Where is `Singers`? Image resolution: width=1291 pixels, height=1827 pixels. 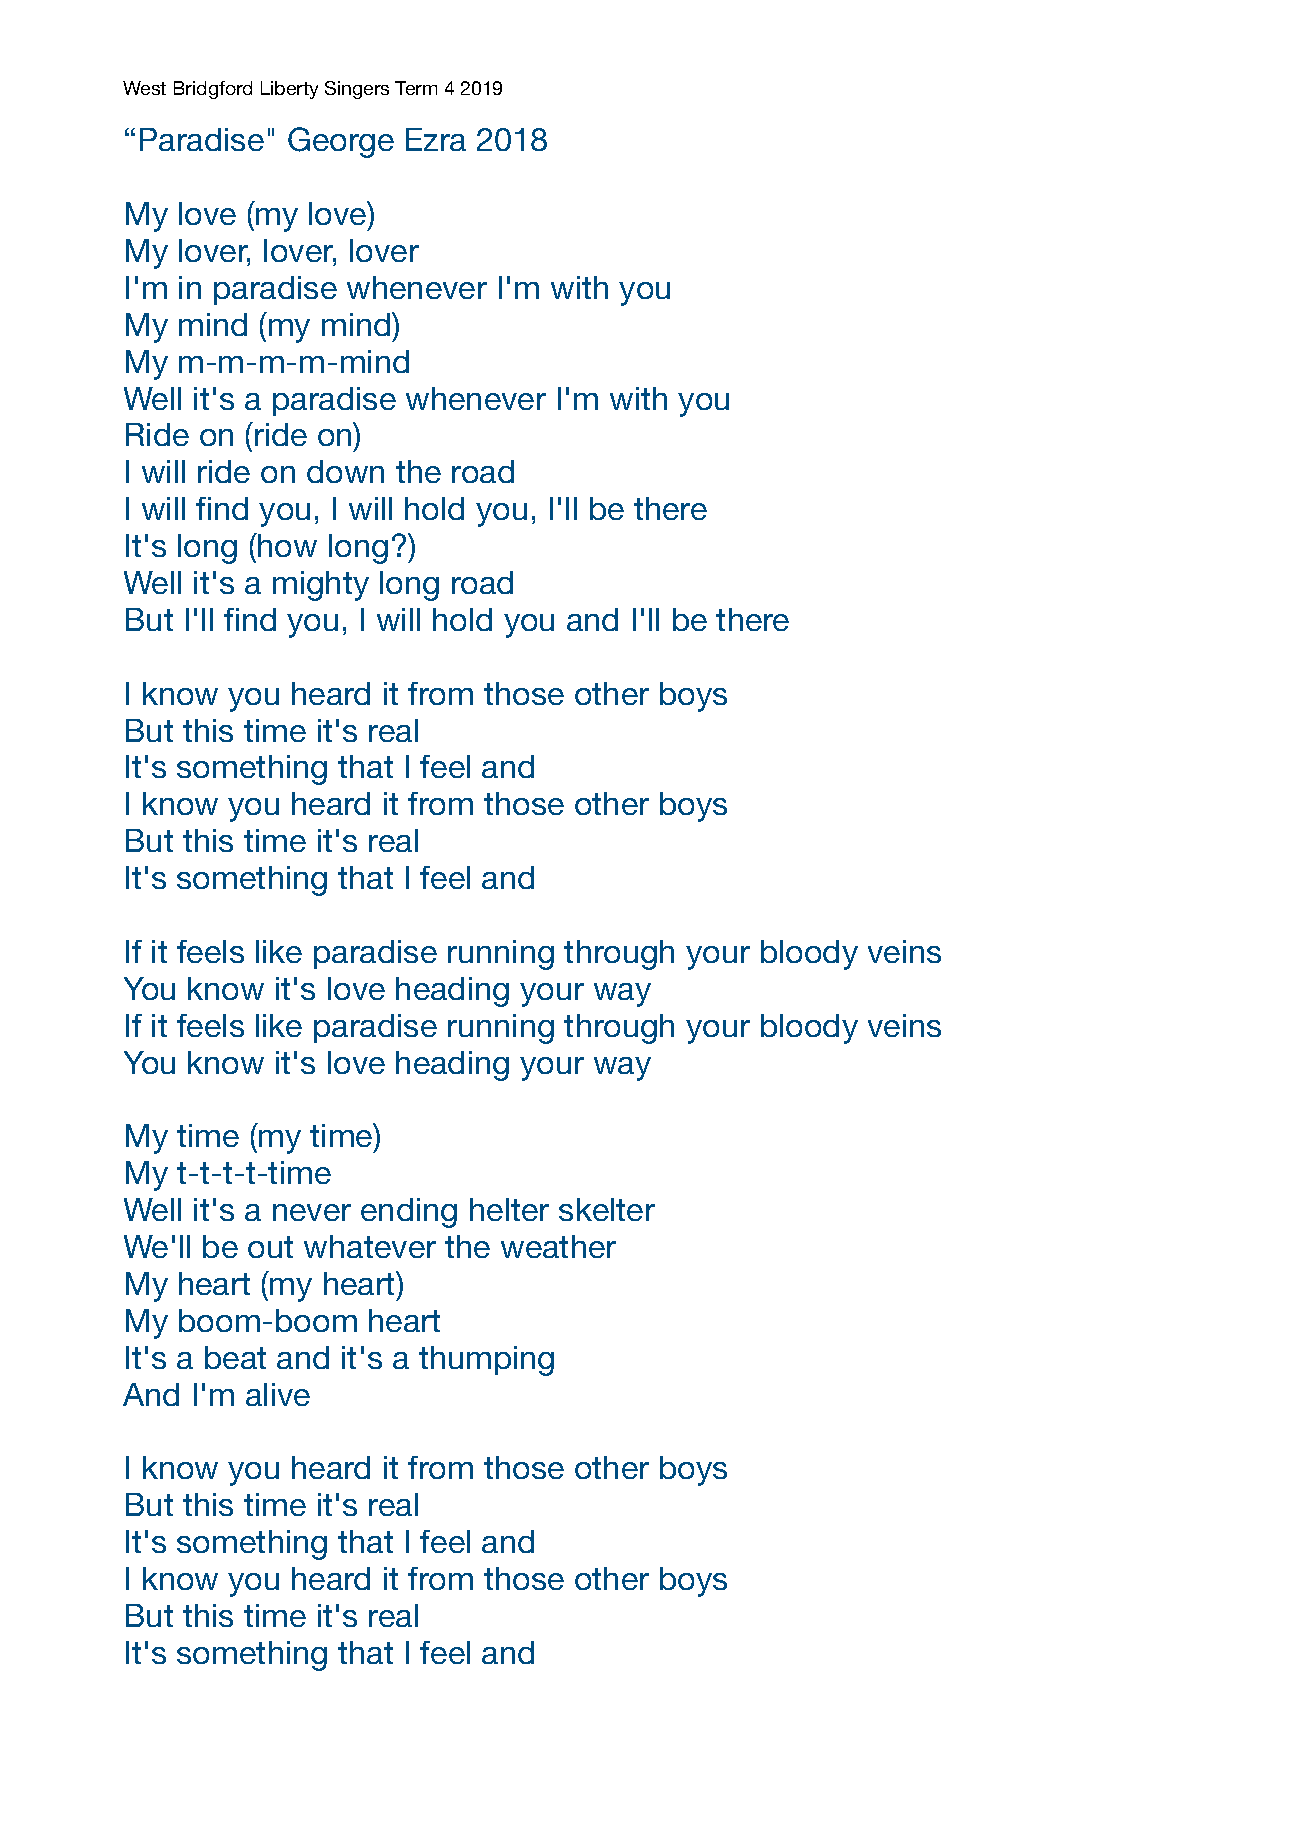
Singers is located at coordinates (357, 90).
